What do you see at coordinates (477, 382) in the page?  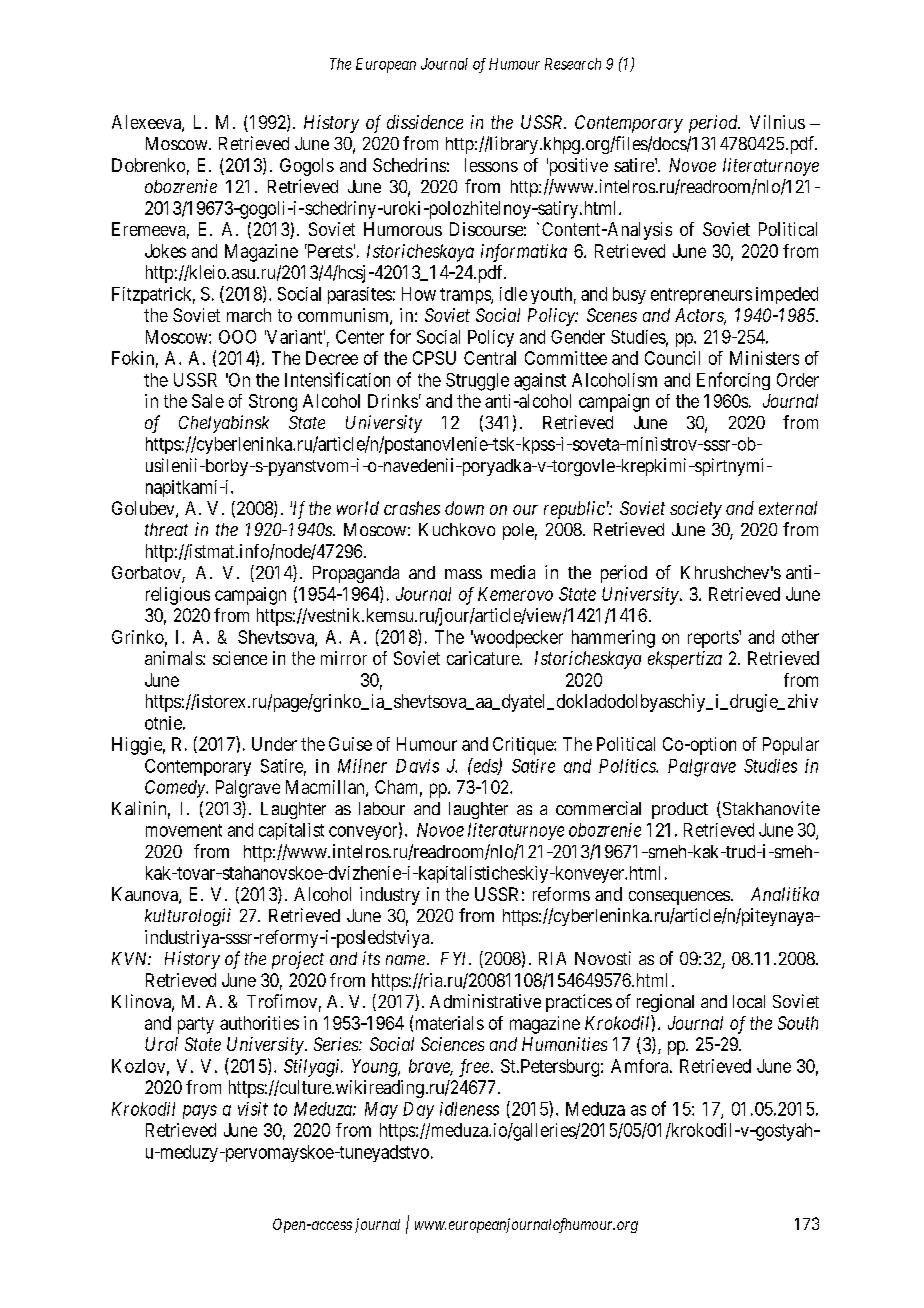 I see `Struggle` at bounding box center [477, 382].
